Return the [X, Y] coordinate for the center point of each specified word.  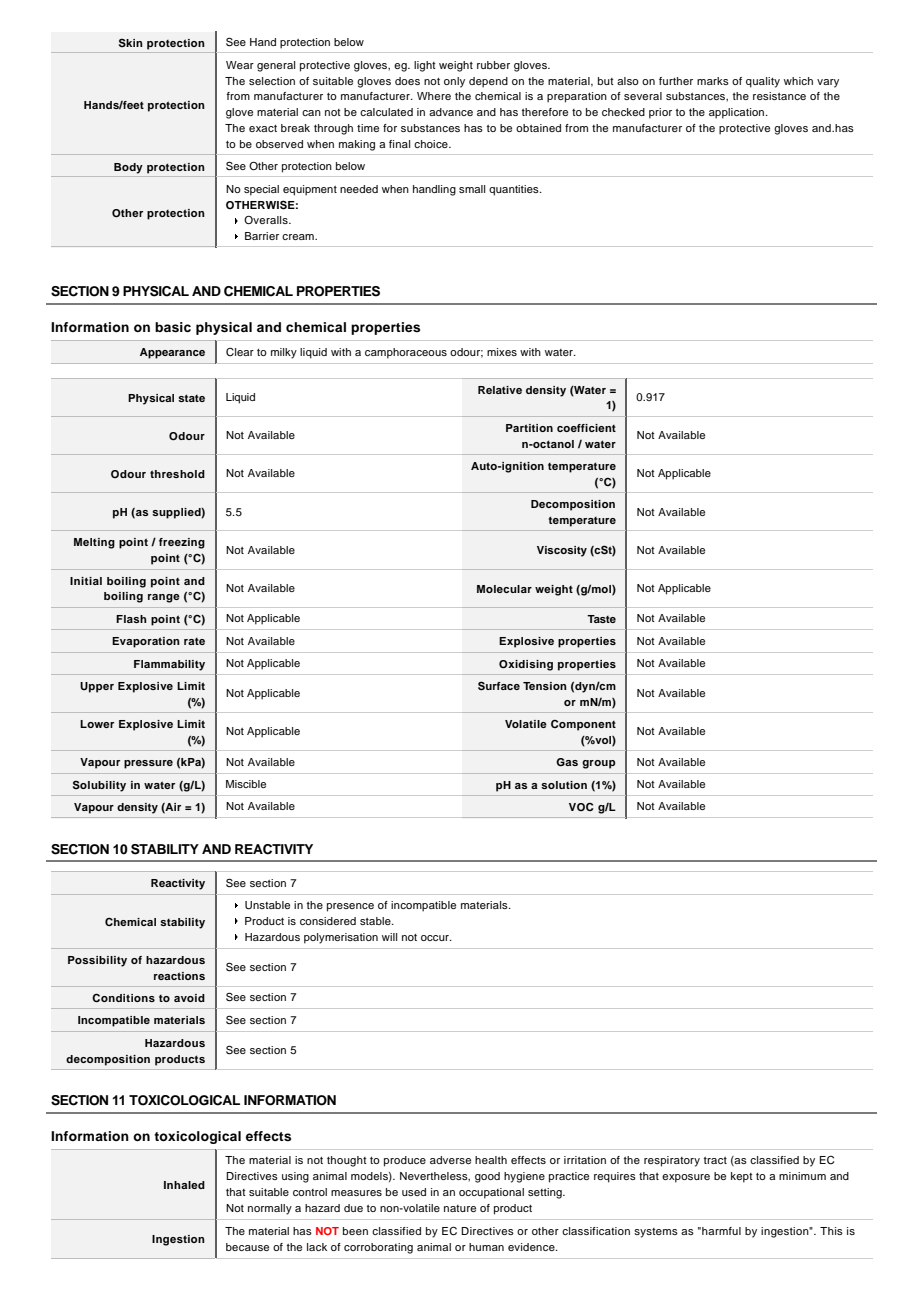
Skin [131, 42]
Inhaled [184, 1185]
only [454, 82]
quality [763, 82]
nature [460, 1208]
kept [742, 1177]
